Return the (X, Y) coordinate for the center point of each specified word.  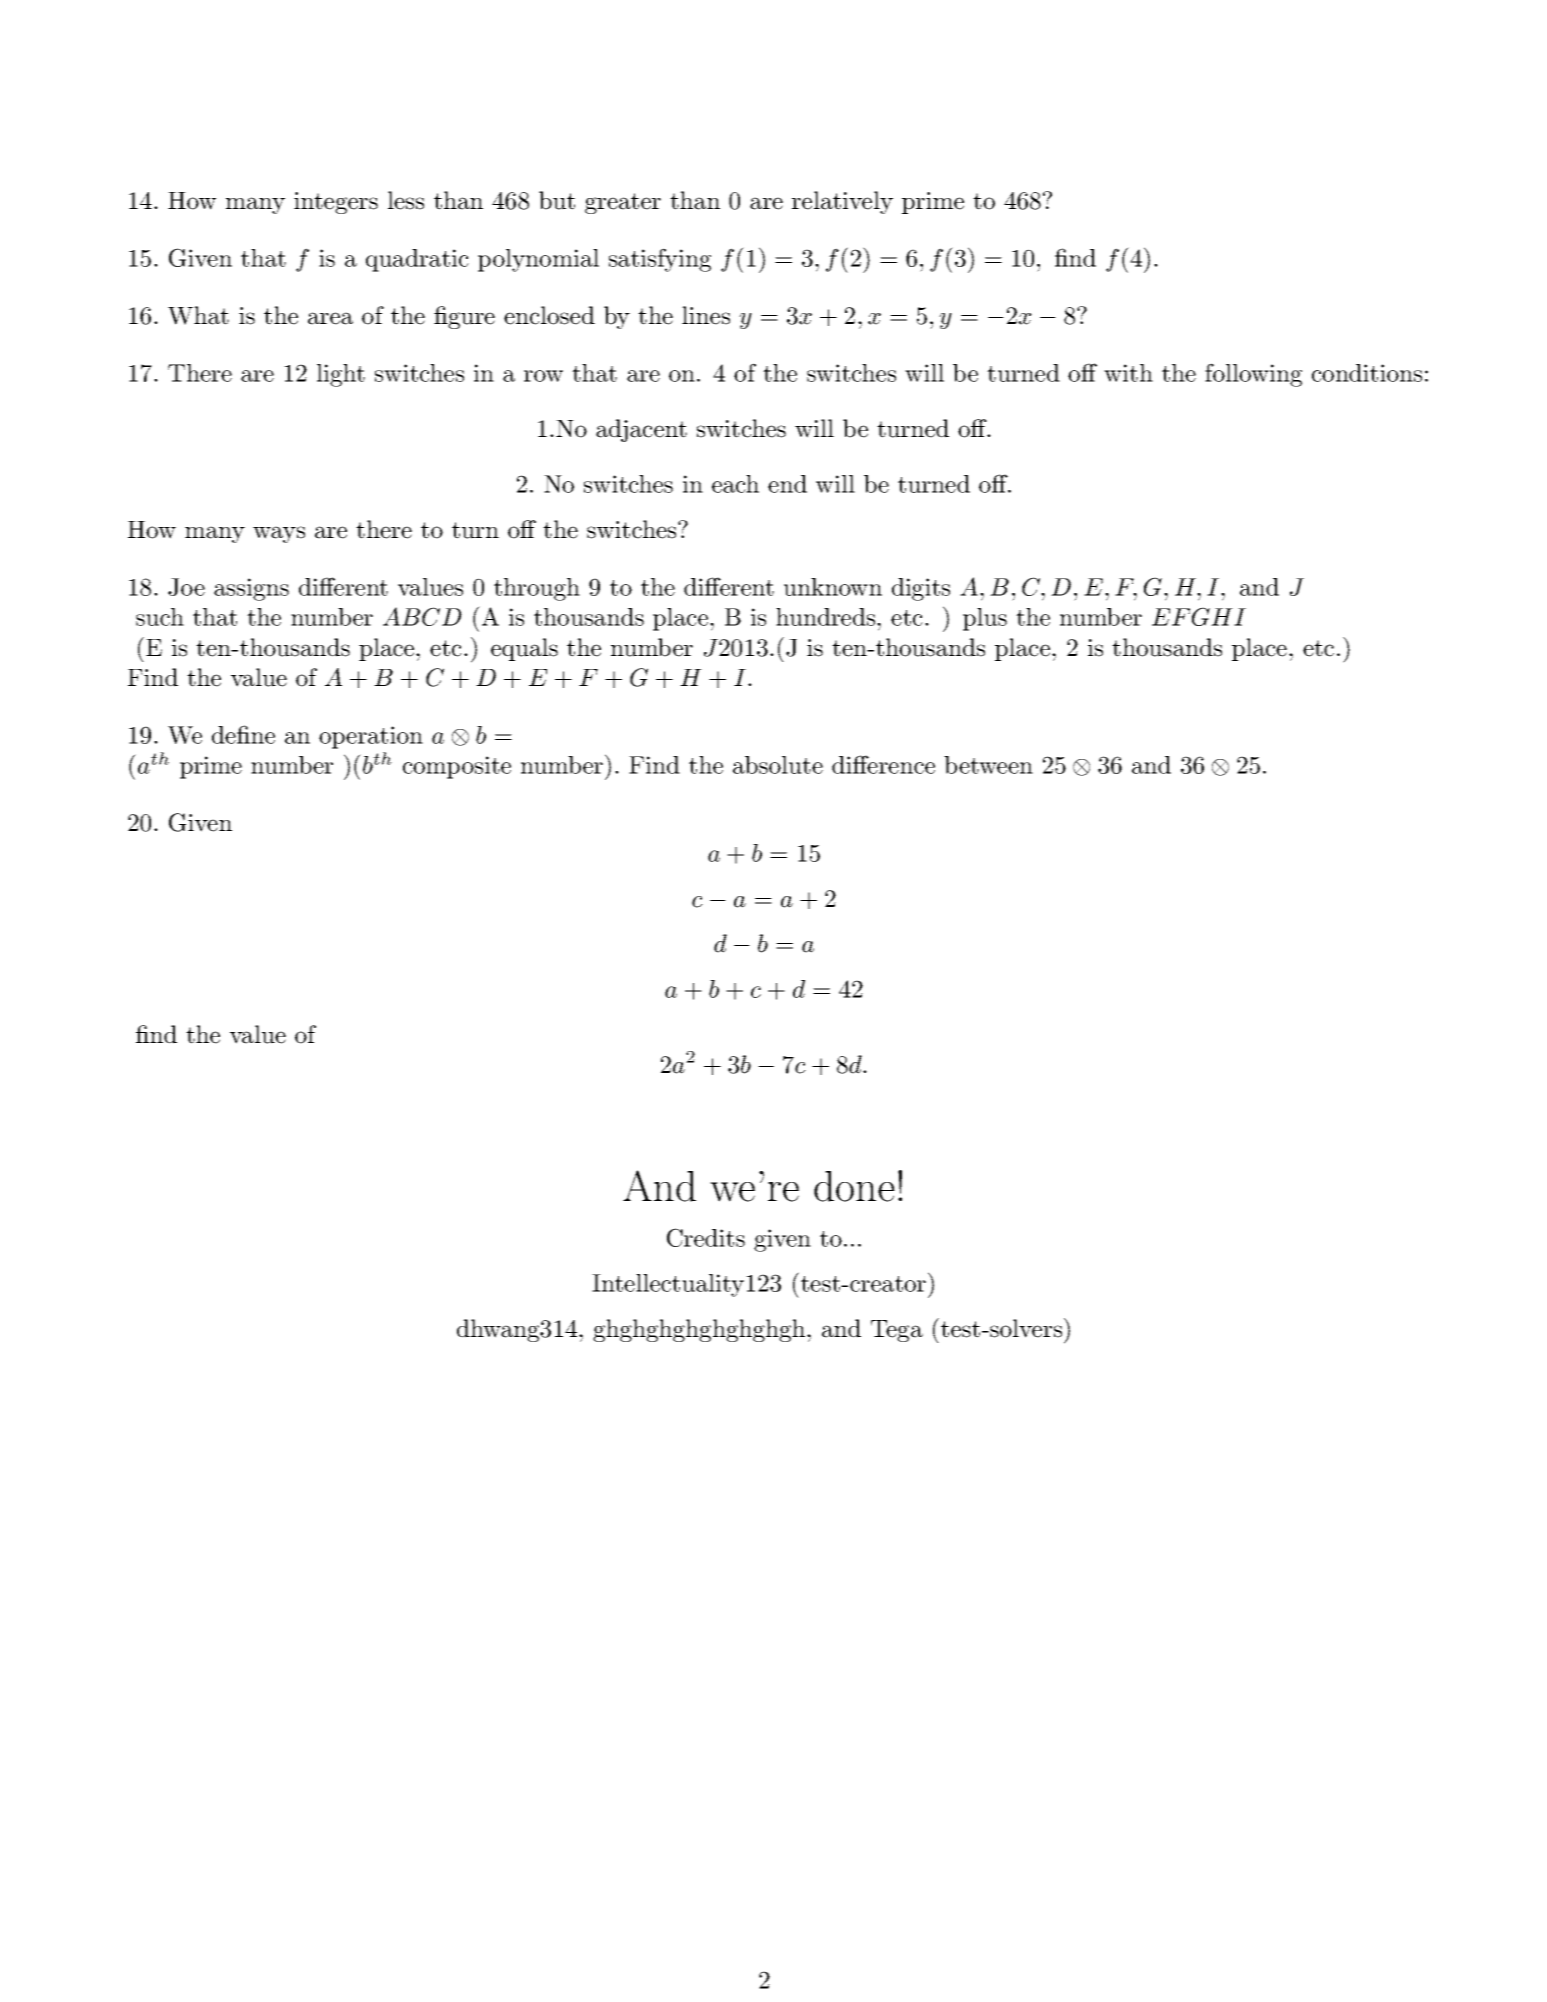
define (243, 734)
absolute (778, 765)
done (854, 1186)
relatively (842, 202)
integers (336, 203)
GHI (1219, 616)
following (1253, 375)
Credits (706, 1237)
